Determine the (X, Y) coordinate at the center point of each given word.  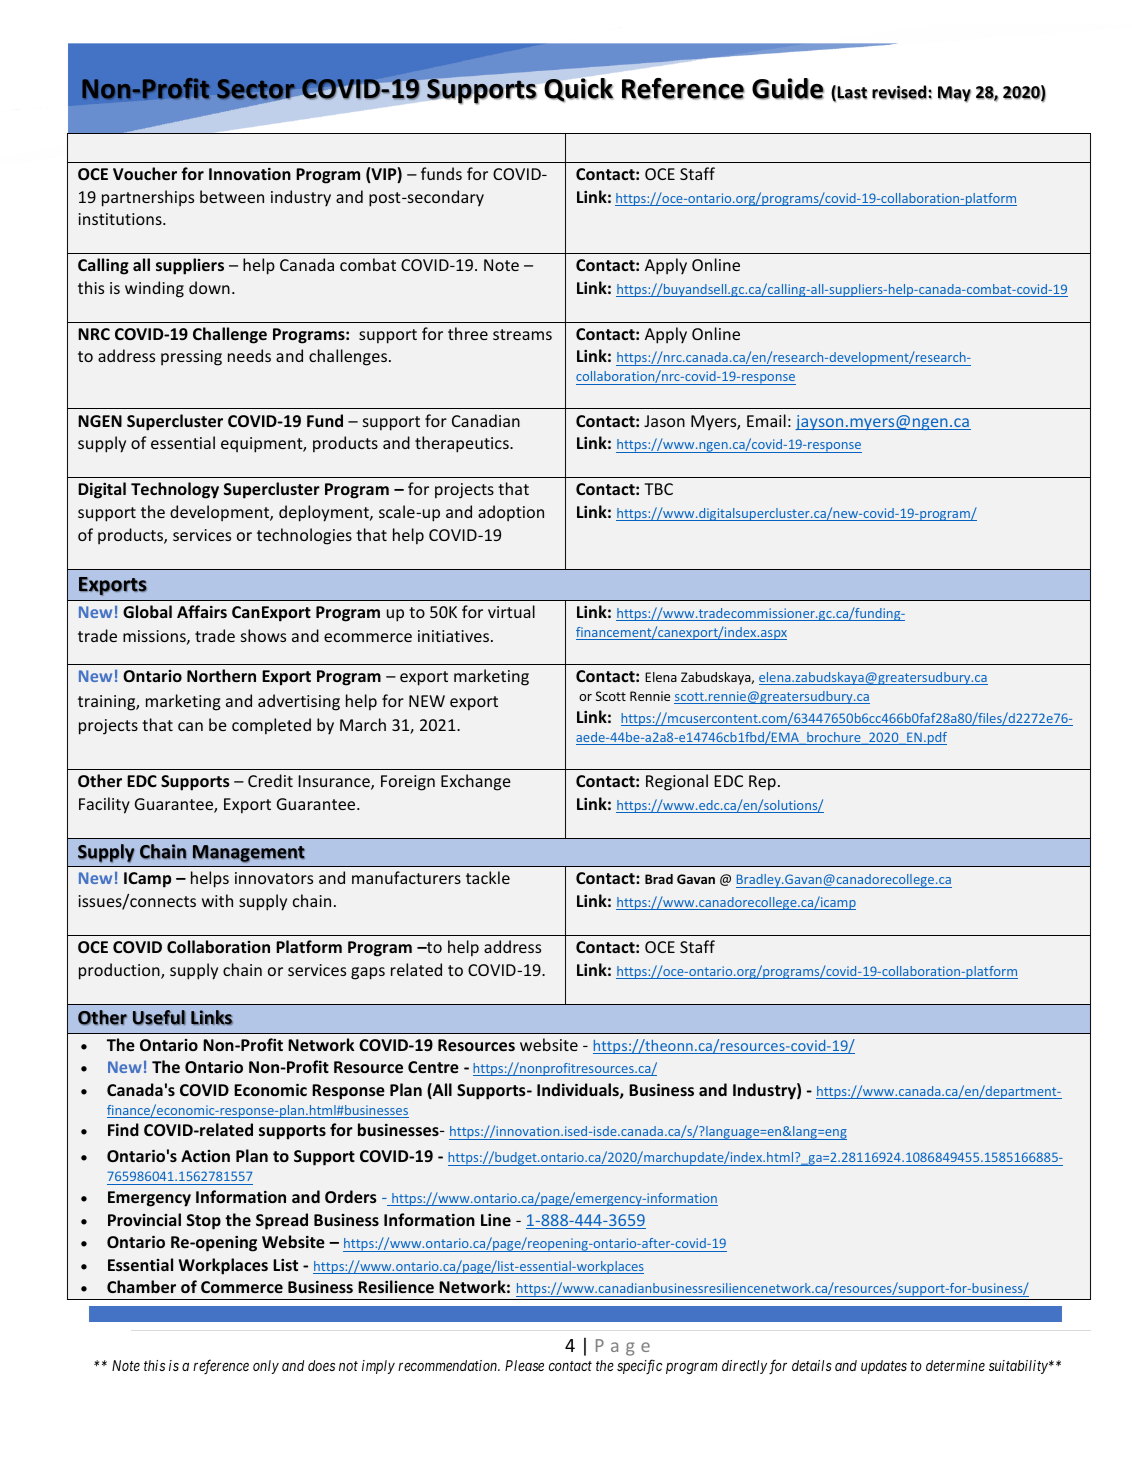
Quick (579, 90)
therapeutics (463, 444)
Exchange (476, 782)
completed (271, 726)
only (266, 1367)
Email (766, 420)
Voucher (145, 173)
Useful (159, 1017)
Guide (788, 89)
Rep (762, 783)
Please (524, 1365)
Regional (677, 782)
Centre (433, 1067)
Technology (175, 490)
